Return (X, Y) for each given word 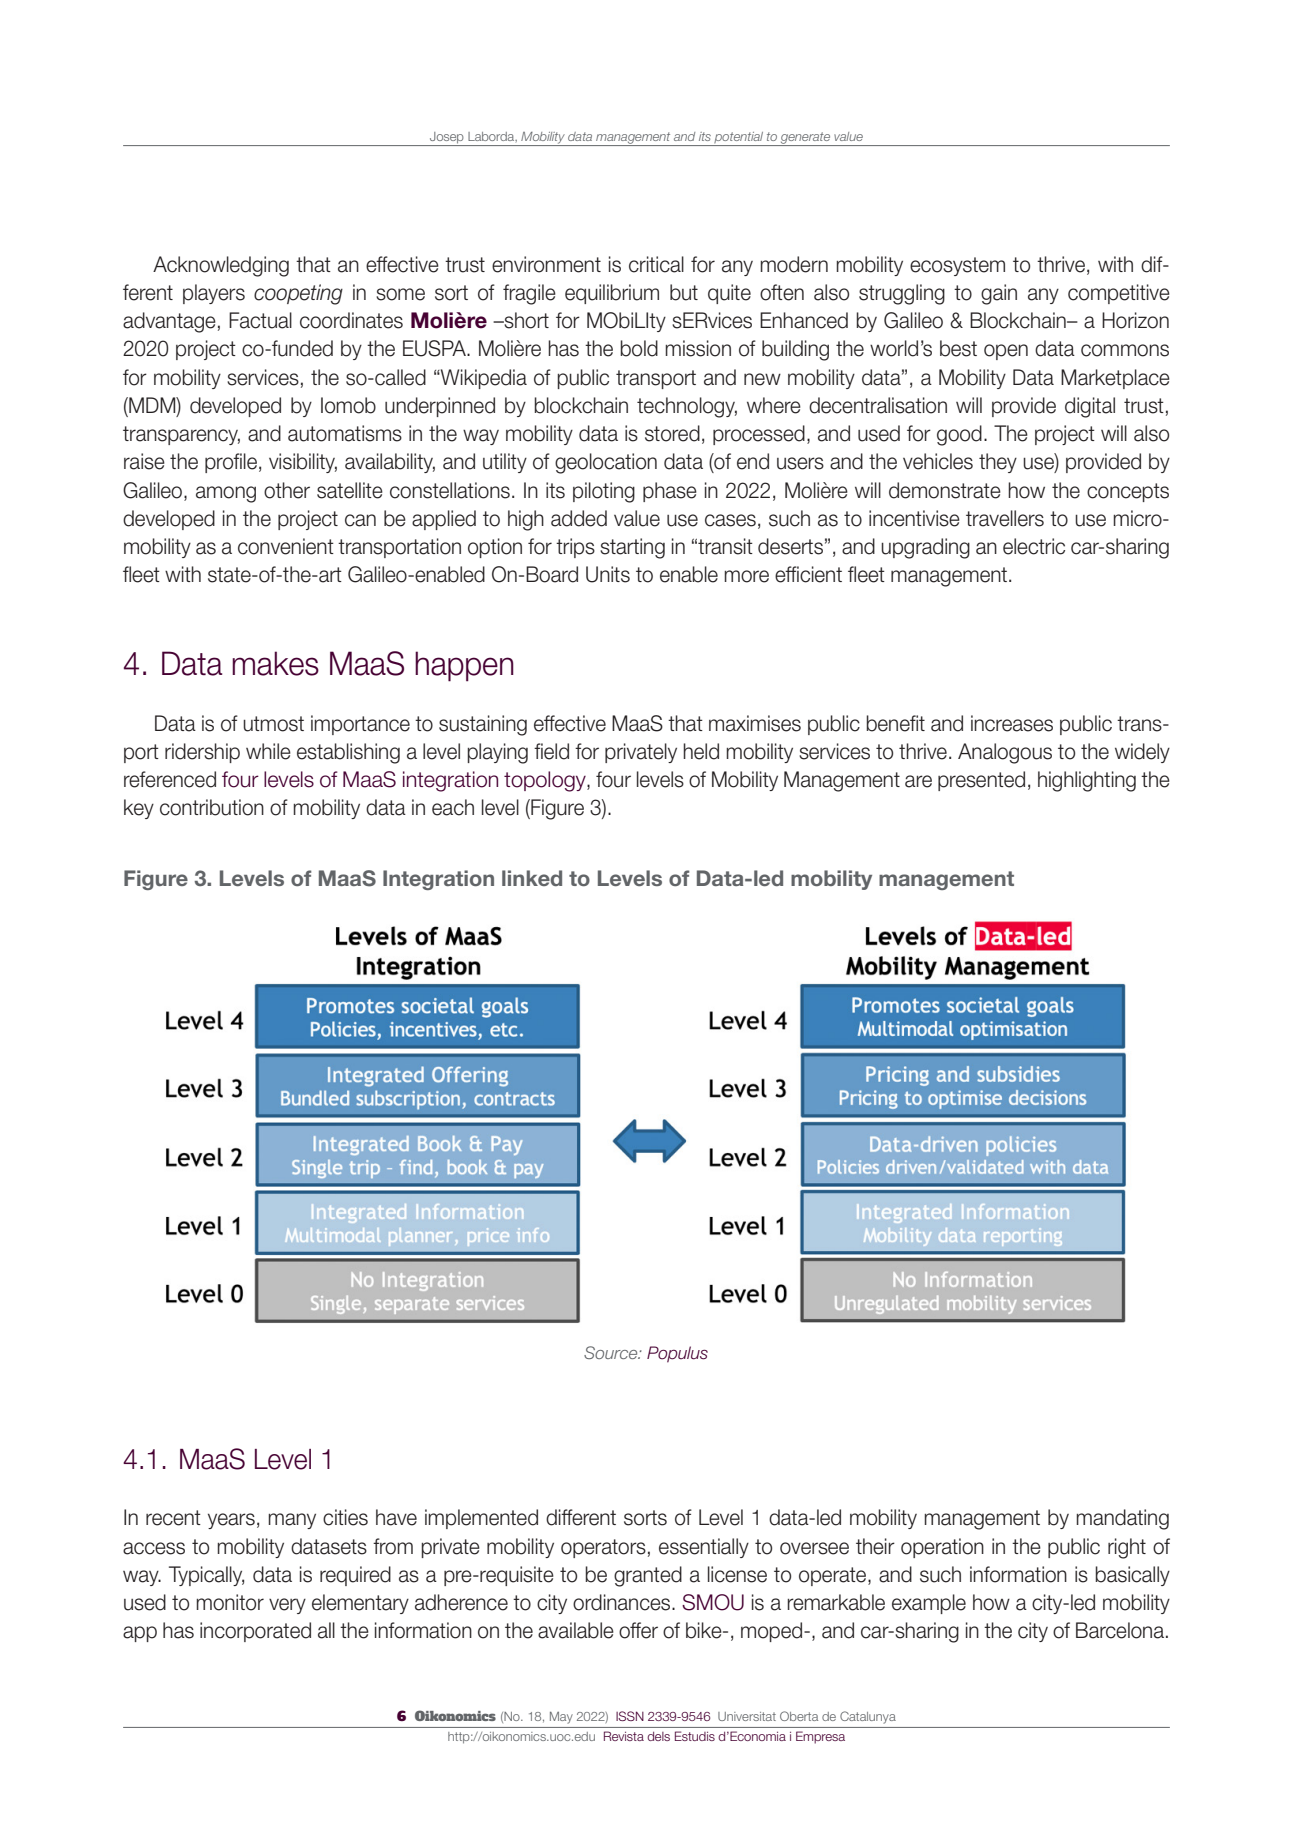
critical (656, 264)
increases (1012, 723)
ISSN (630, 1716)
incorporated (255, 1632)
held (701, 751)
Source (612, 1352)
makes (275, 663)
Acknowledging (221, 266)
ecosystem (957, 266)
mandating (1122, 1519)
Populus (677, 1354)
